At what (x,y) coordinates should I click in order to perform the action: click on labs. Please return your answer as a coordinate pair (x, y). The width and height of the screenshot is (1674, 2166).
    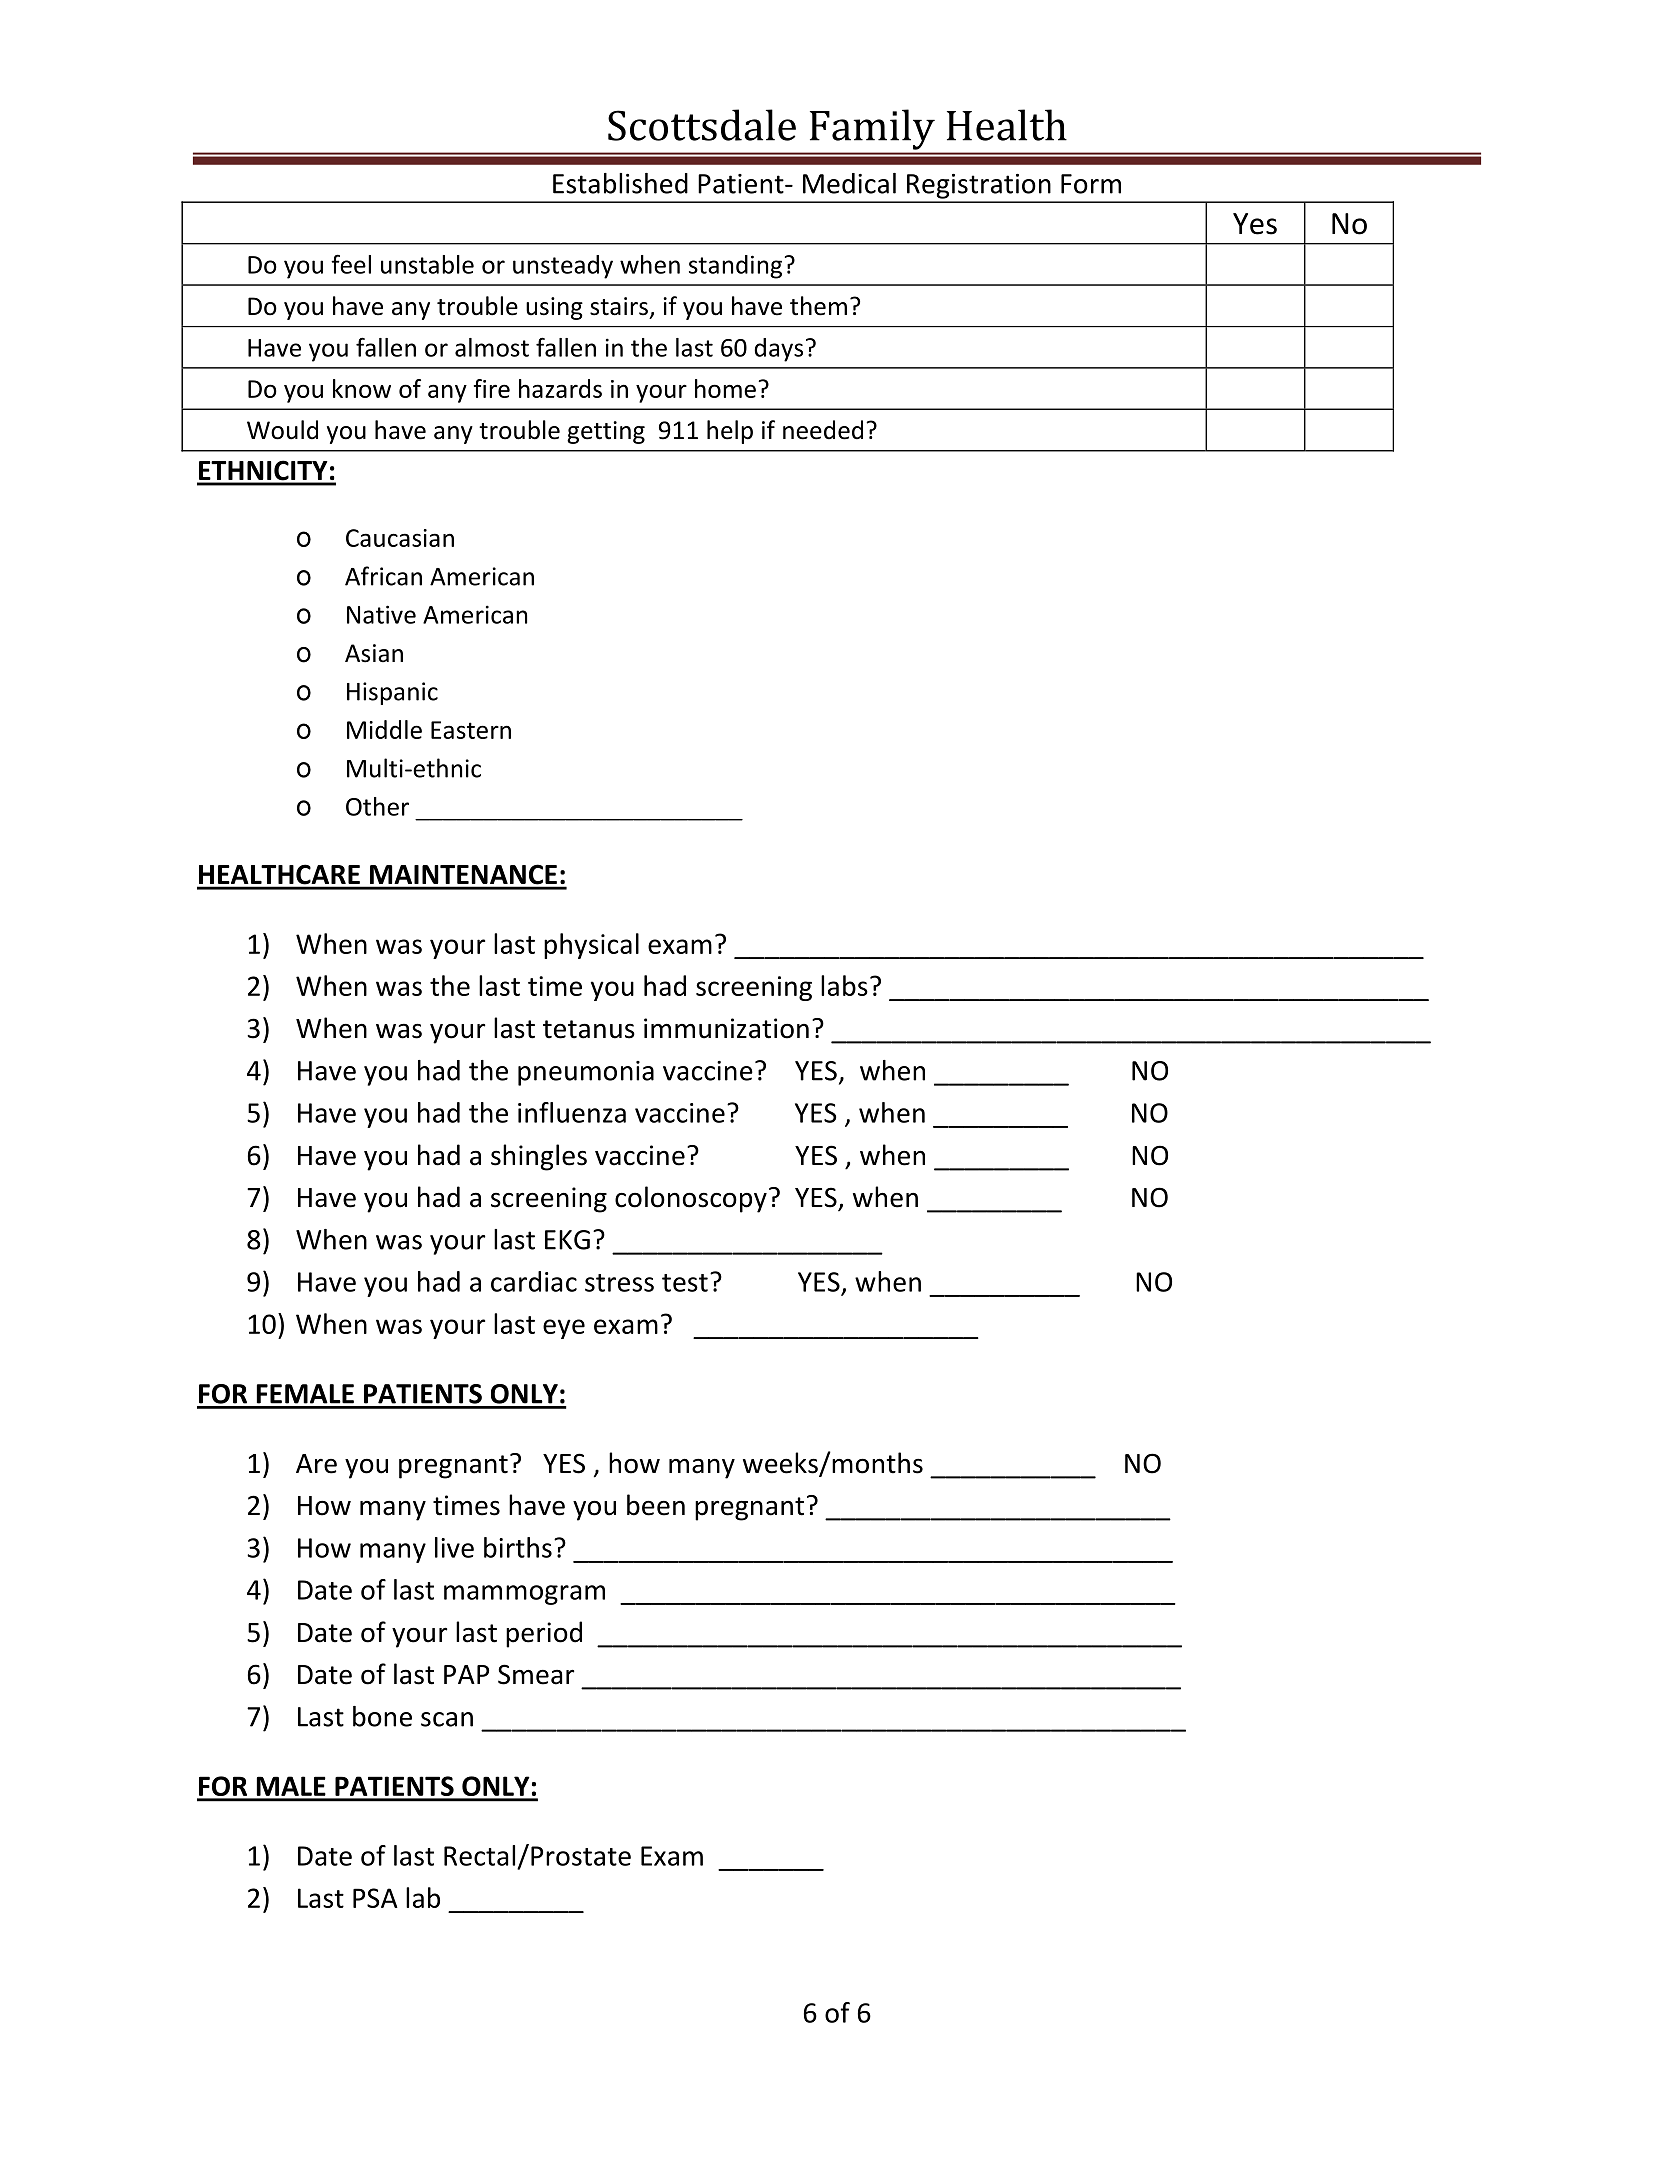
    Looking at the image, I should click on (844, 985).
